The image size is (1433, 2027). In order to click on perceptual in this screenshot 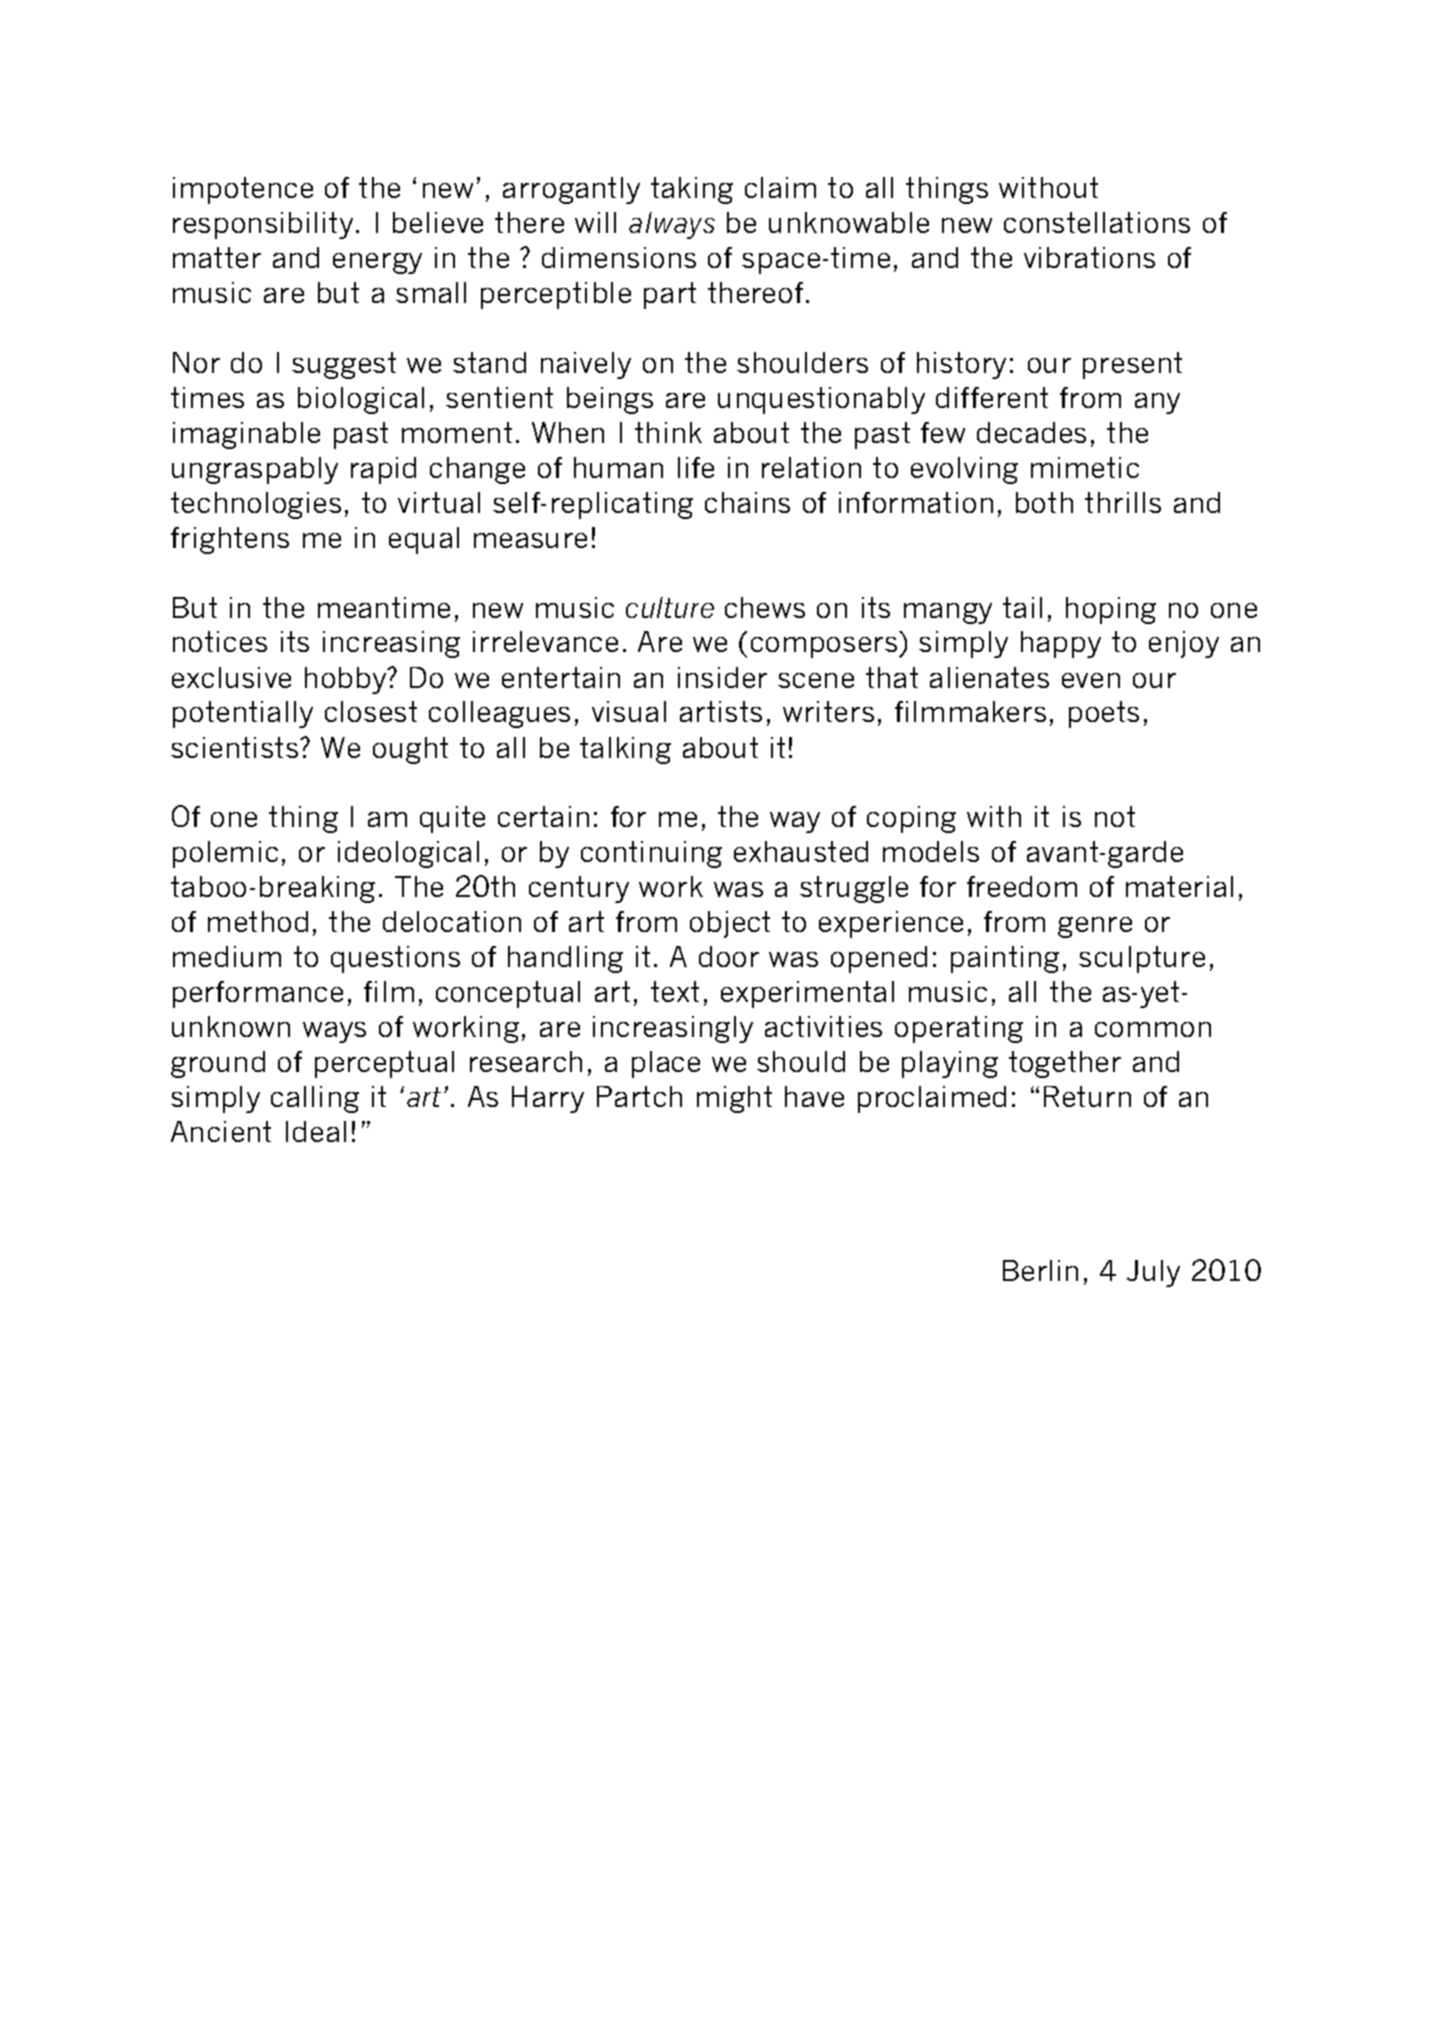, I will do `click(384, 1064)`.
